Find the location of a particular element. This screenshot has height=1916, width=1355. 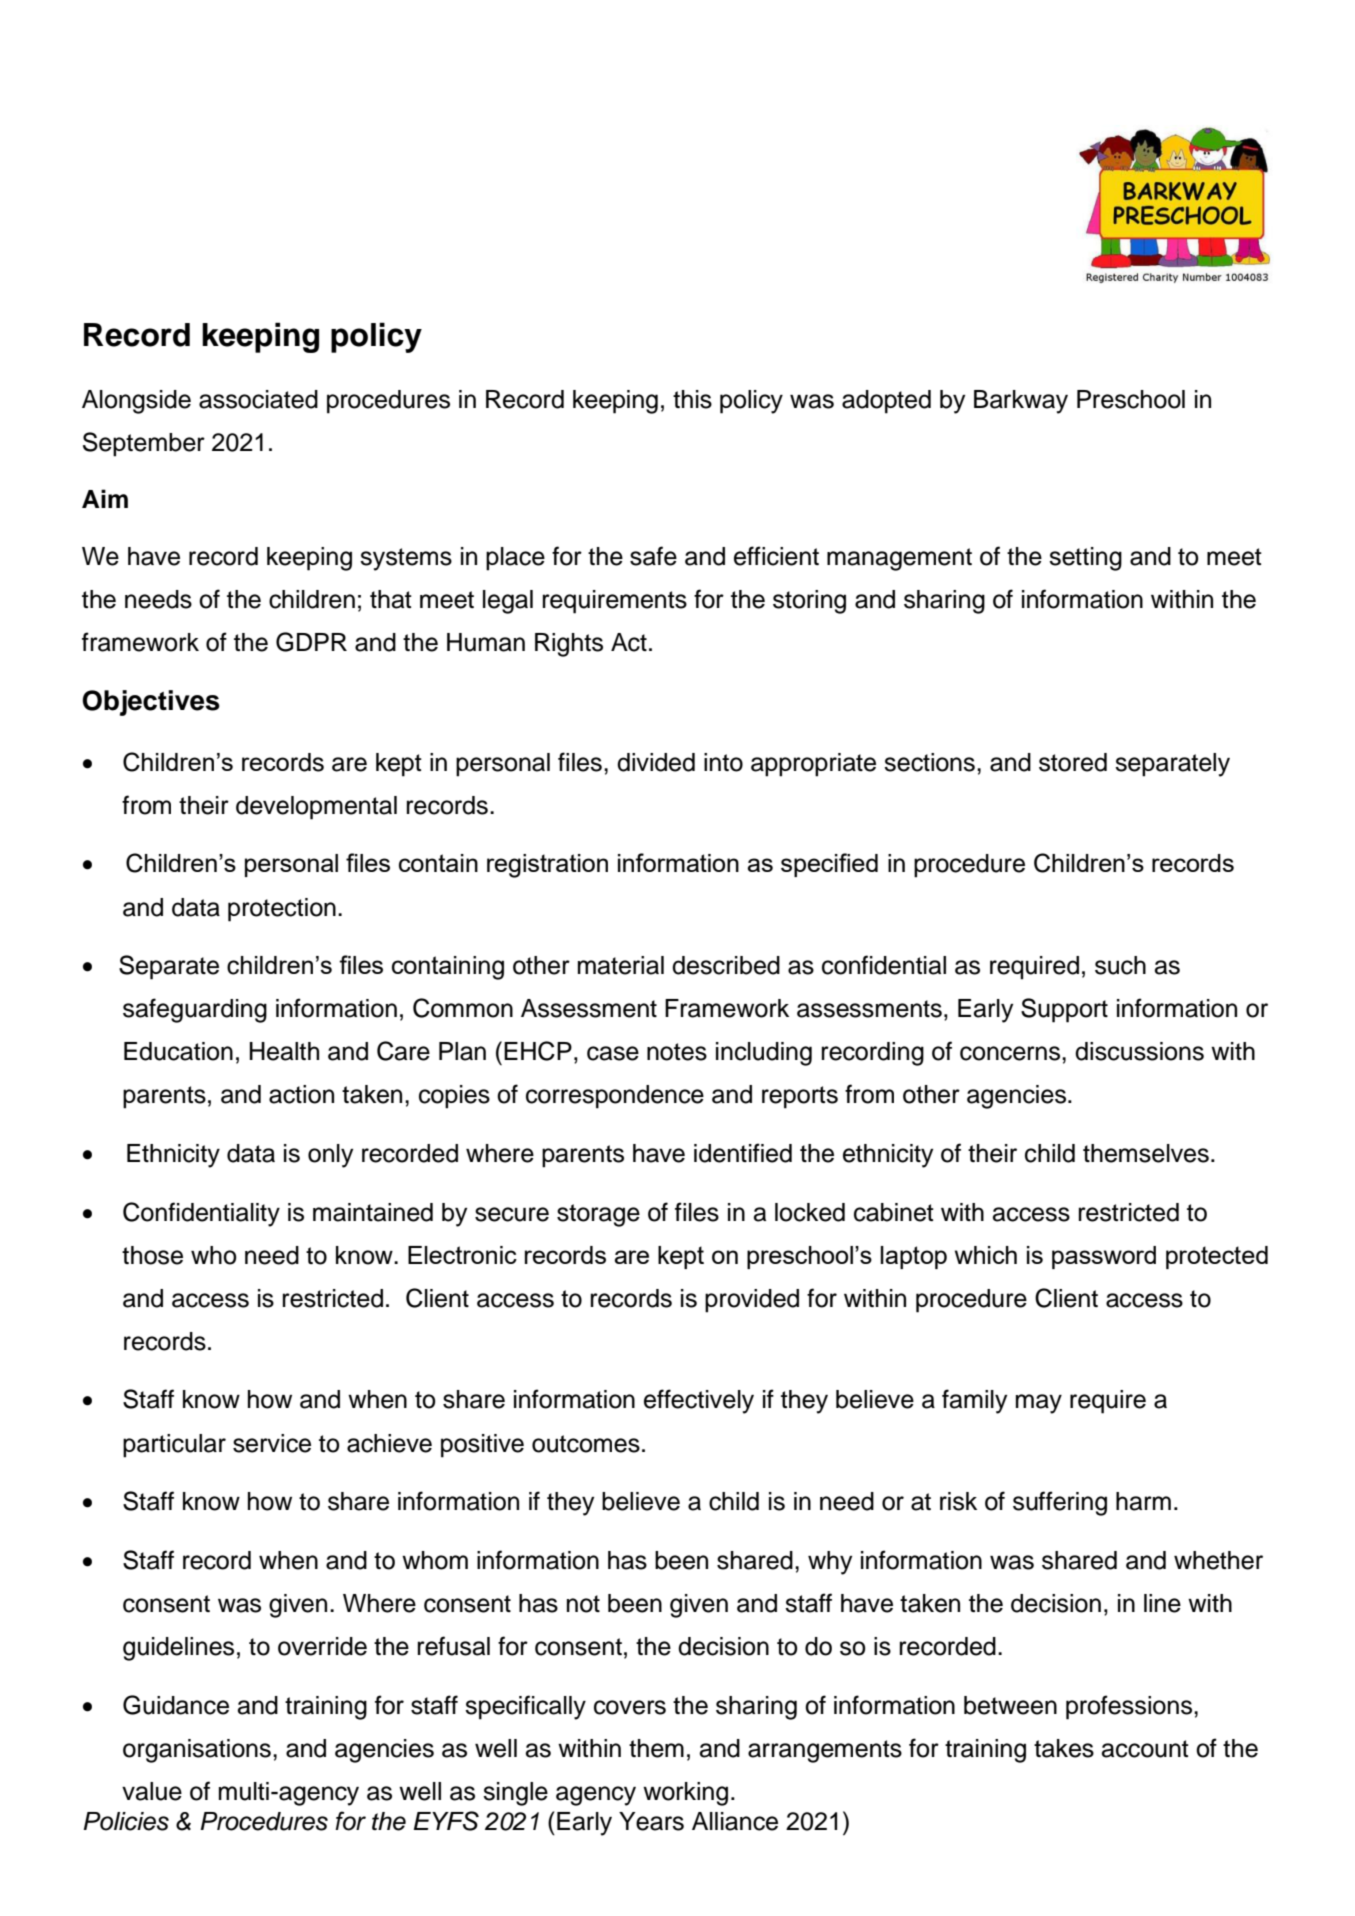

organisations is located at coordinates (197, 1751).
